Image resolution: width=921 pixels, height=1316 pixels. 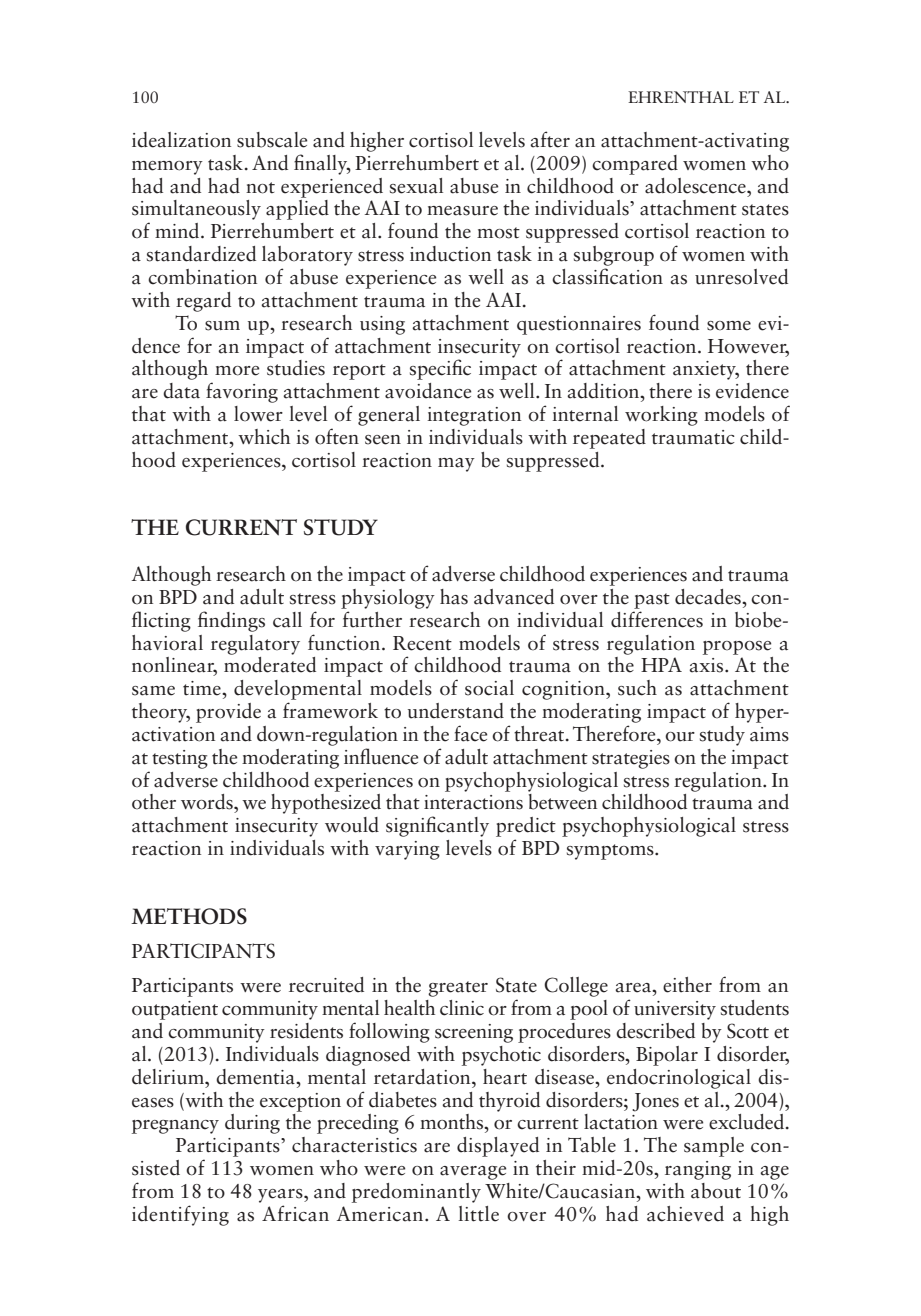 What do you see at coordinates (260, 188) in the image?
I see `not` at bounding box center [260, 188].
